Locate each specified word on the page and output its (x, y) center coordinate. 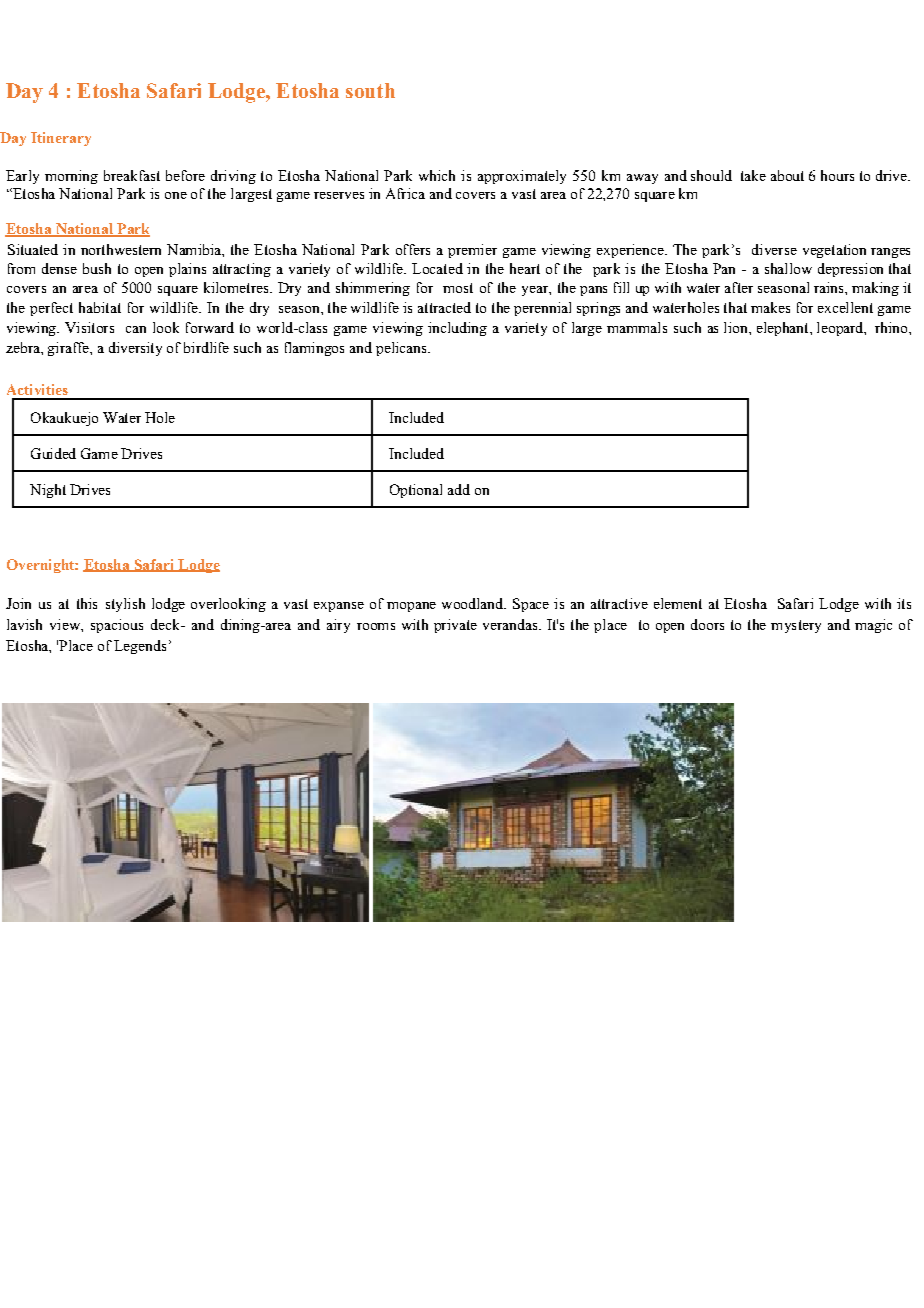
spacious (117, 626)
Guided (53, 453)
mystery (796, 626)
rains (830, 287)
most (458, 288)
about (787, 175)
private (455, 626)
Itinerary (61, 139)
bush (97, 268)
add (459, 489)
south (370, 90)
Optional (416, 491)
